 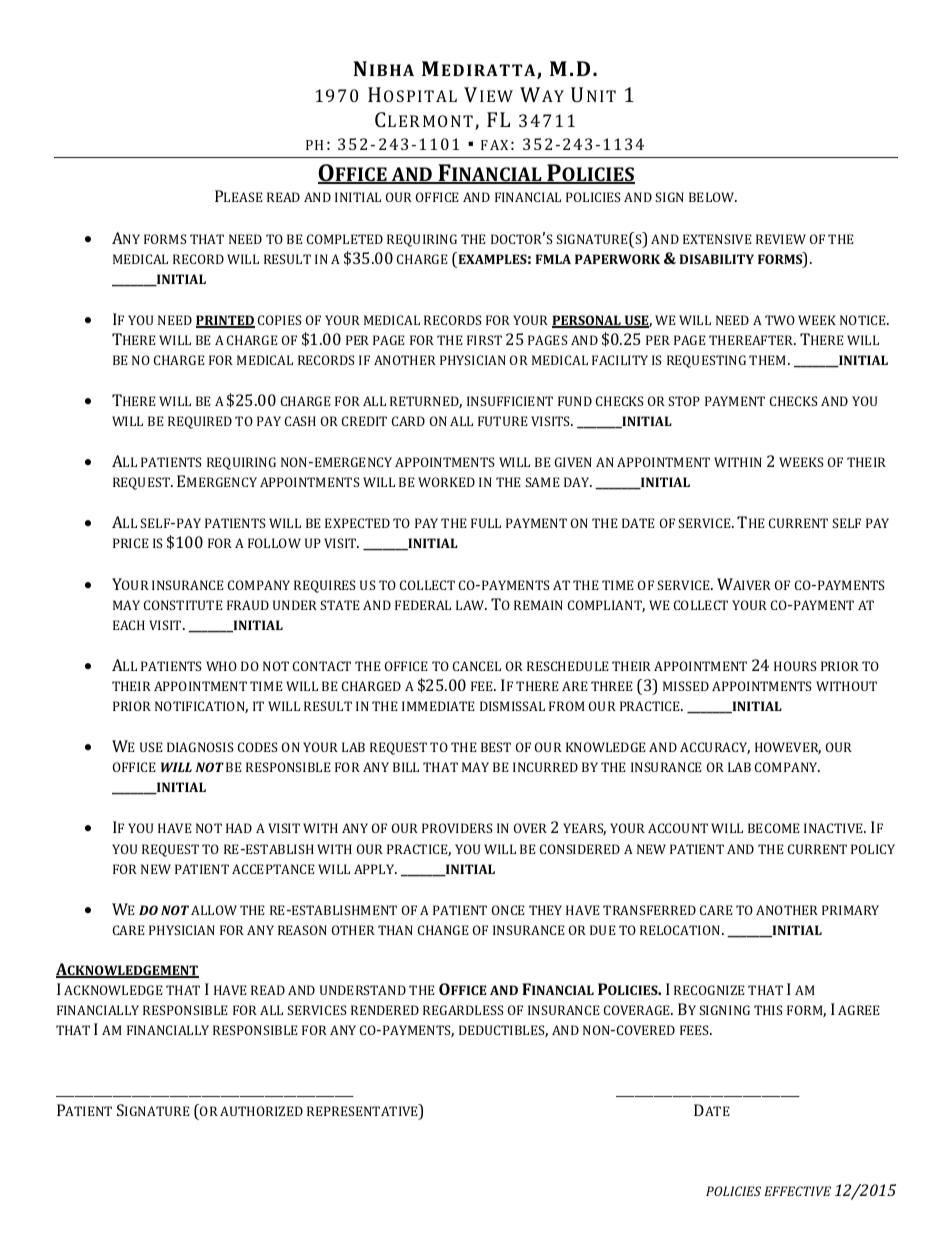 I want to click on EFFECTIVE, so click(x=797, y=1191).
